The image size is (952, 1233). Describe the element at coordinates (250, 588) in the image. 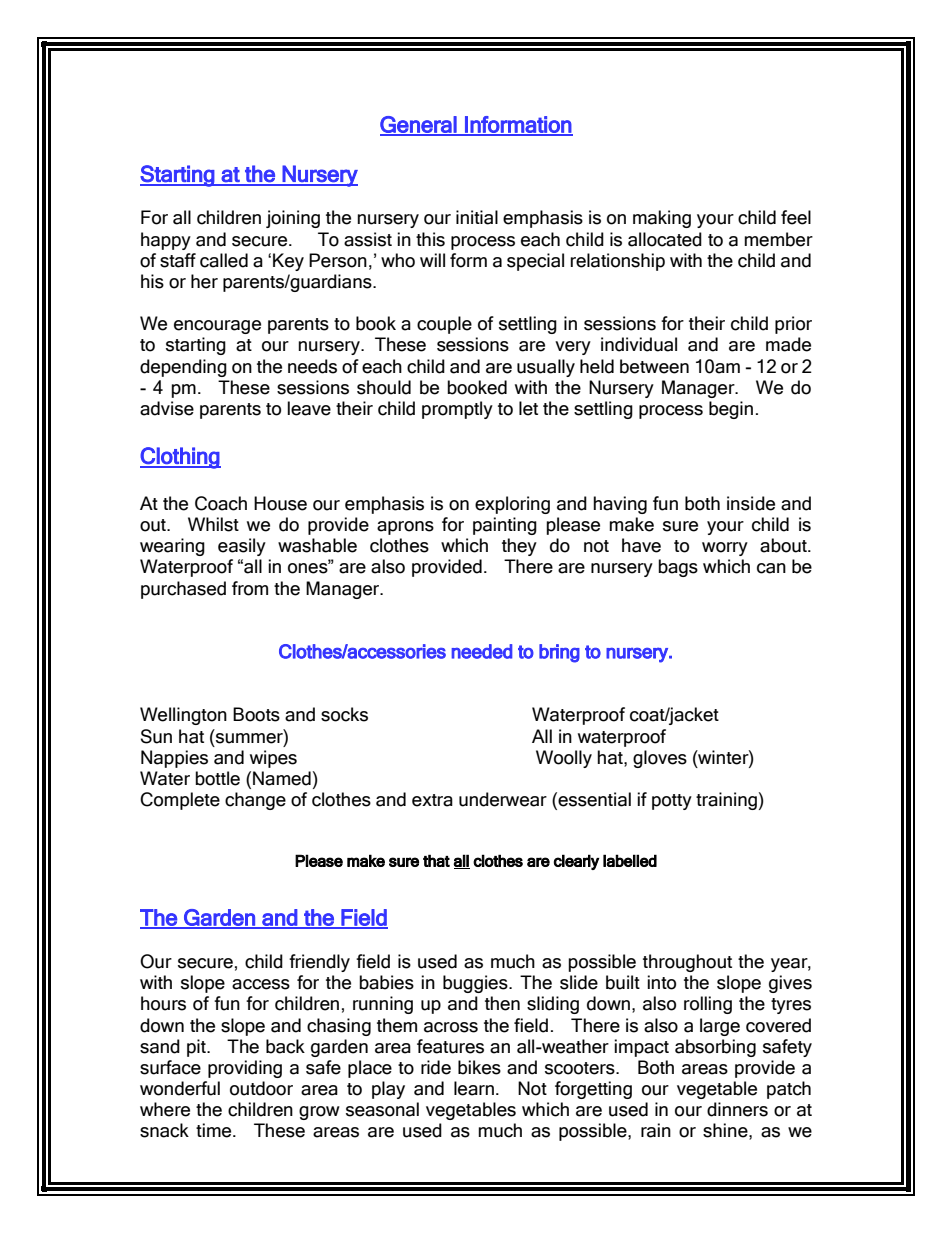

I see `from` at that location.
